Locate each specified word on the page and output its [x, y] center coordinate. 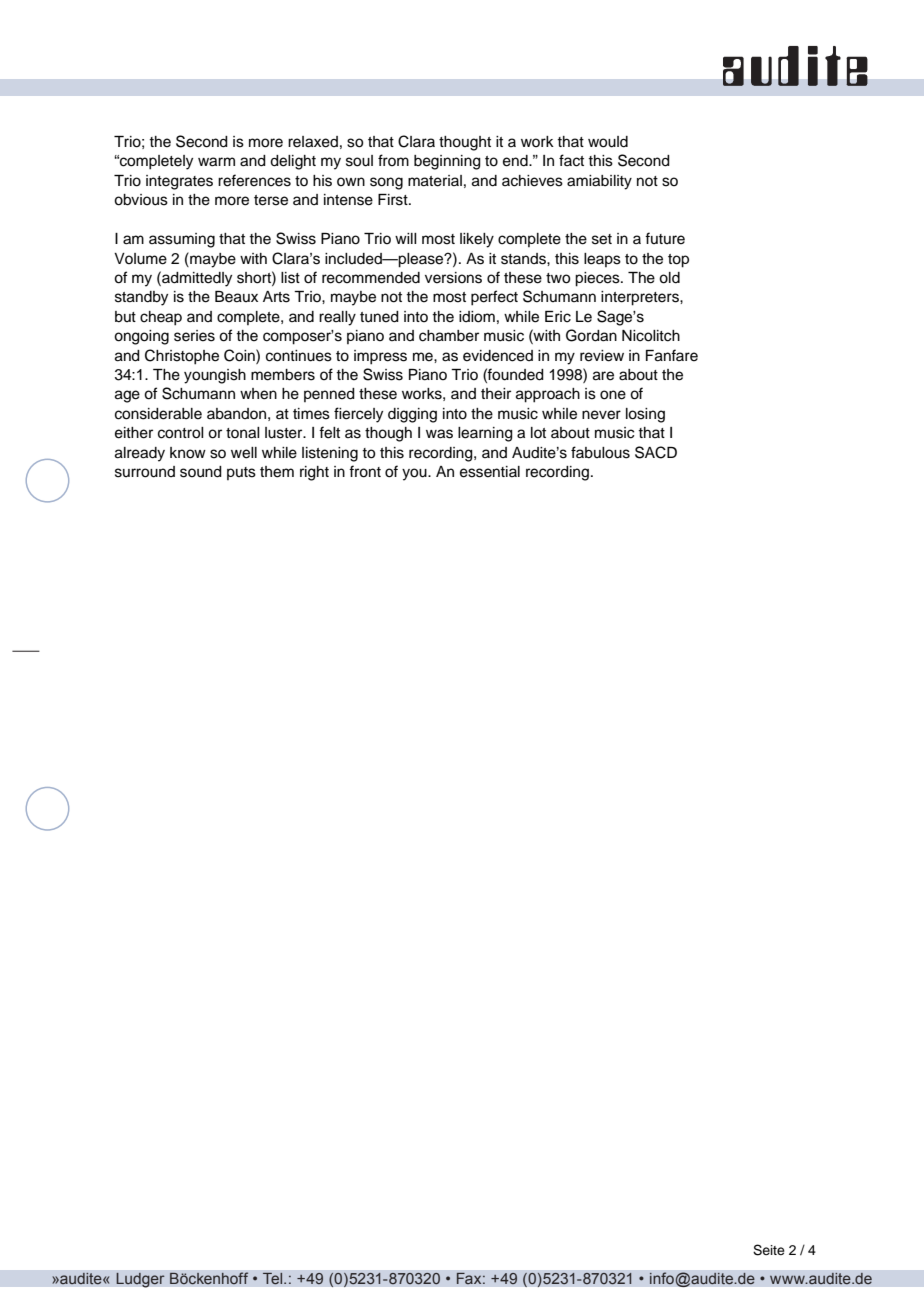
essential [490, 472]
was [439, 434]
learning [485, 434]
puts [241, 473]
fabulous [600, 452]
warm [216, 162]
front [365, 471]
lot [538, 432]
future [665, 238]
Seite [769, 1250]
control [181, 433]
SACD [656, 452]
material [435, 181]
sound [201, 472]
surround [145, 472]
